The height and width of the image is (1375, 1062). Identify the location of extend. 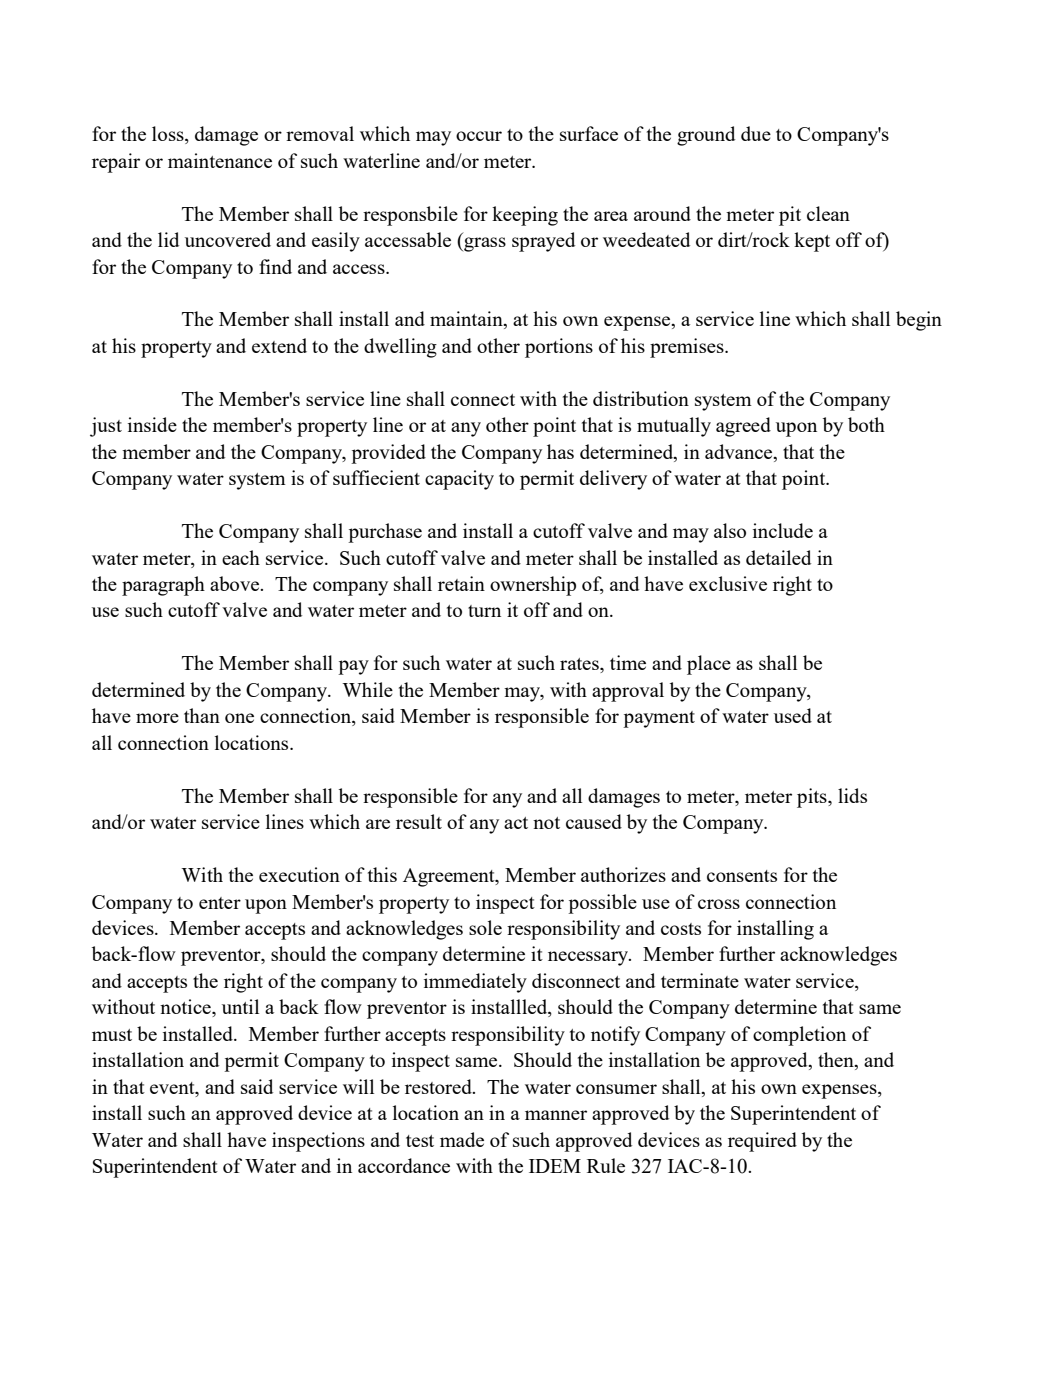
(279, 345).
